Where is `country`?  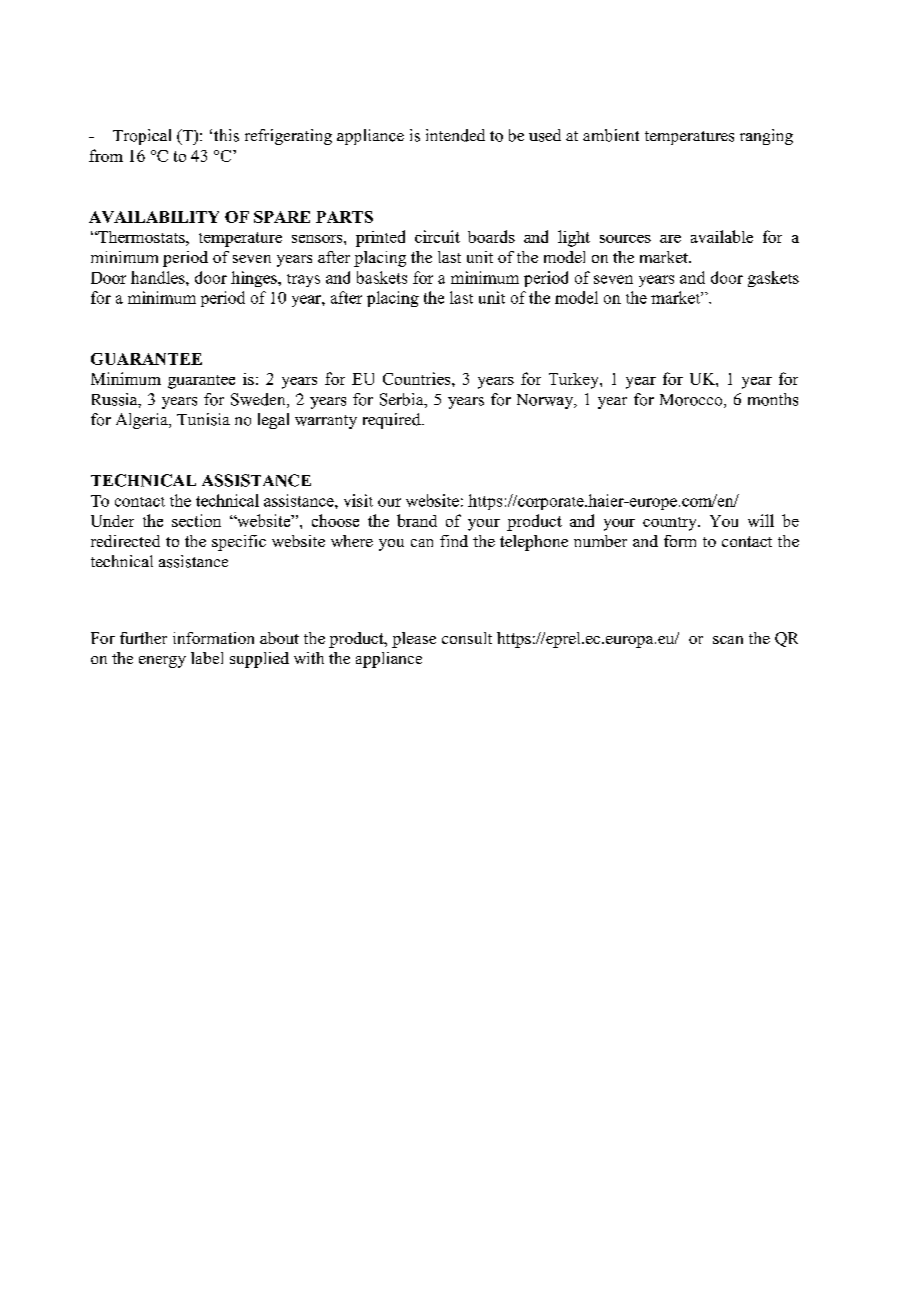
country is located at coordinates (671, 524).
